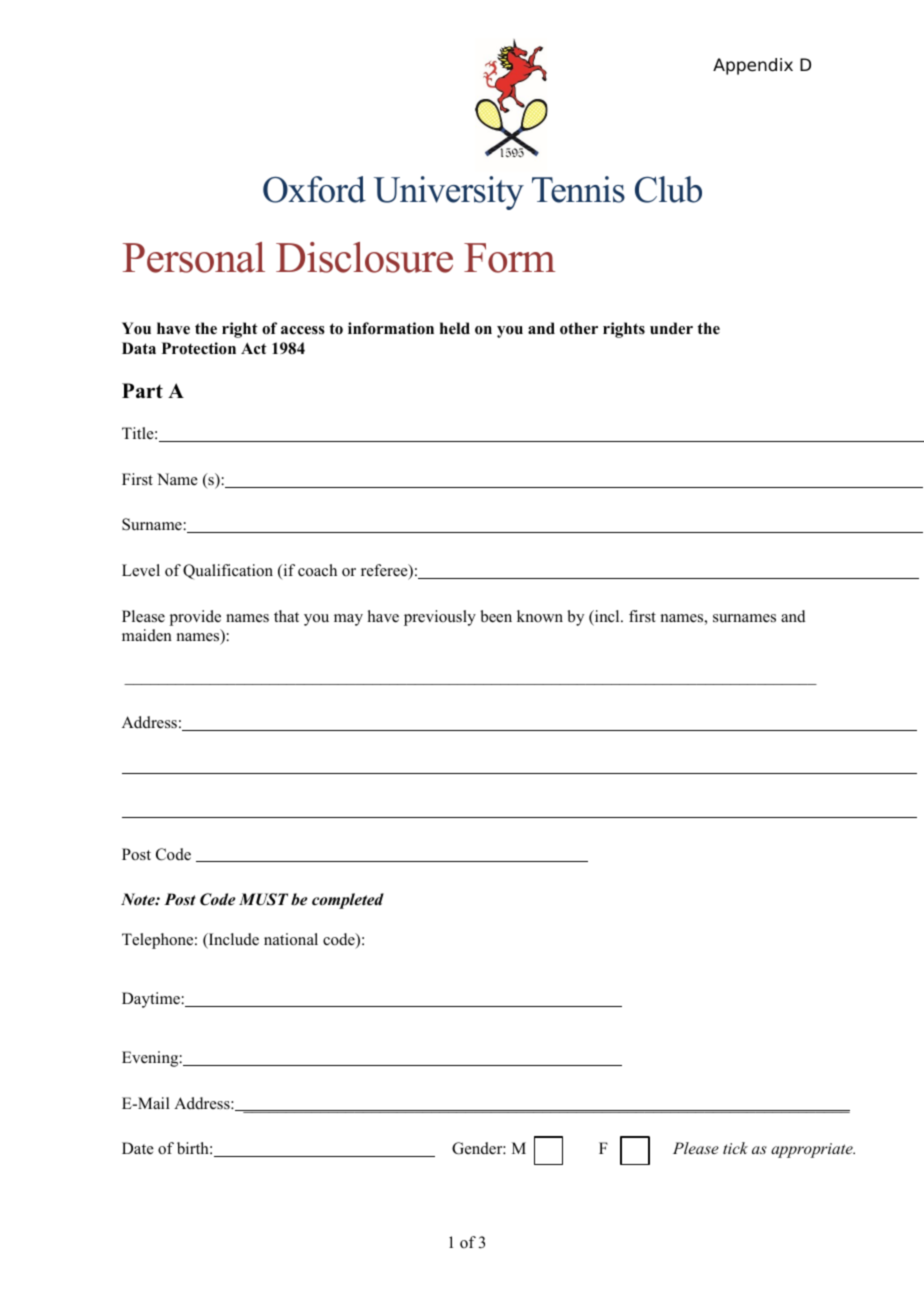 The width and height of the screenshot is (924, 1308). Describe the element at coordinates (138, 1148) in the screenshot. I see `Date` at that location.
